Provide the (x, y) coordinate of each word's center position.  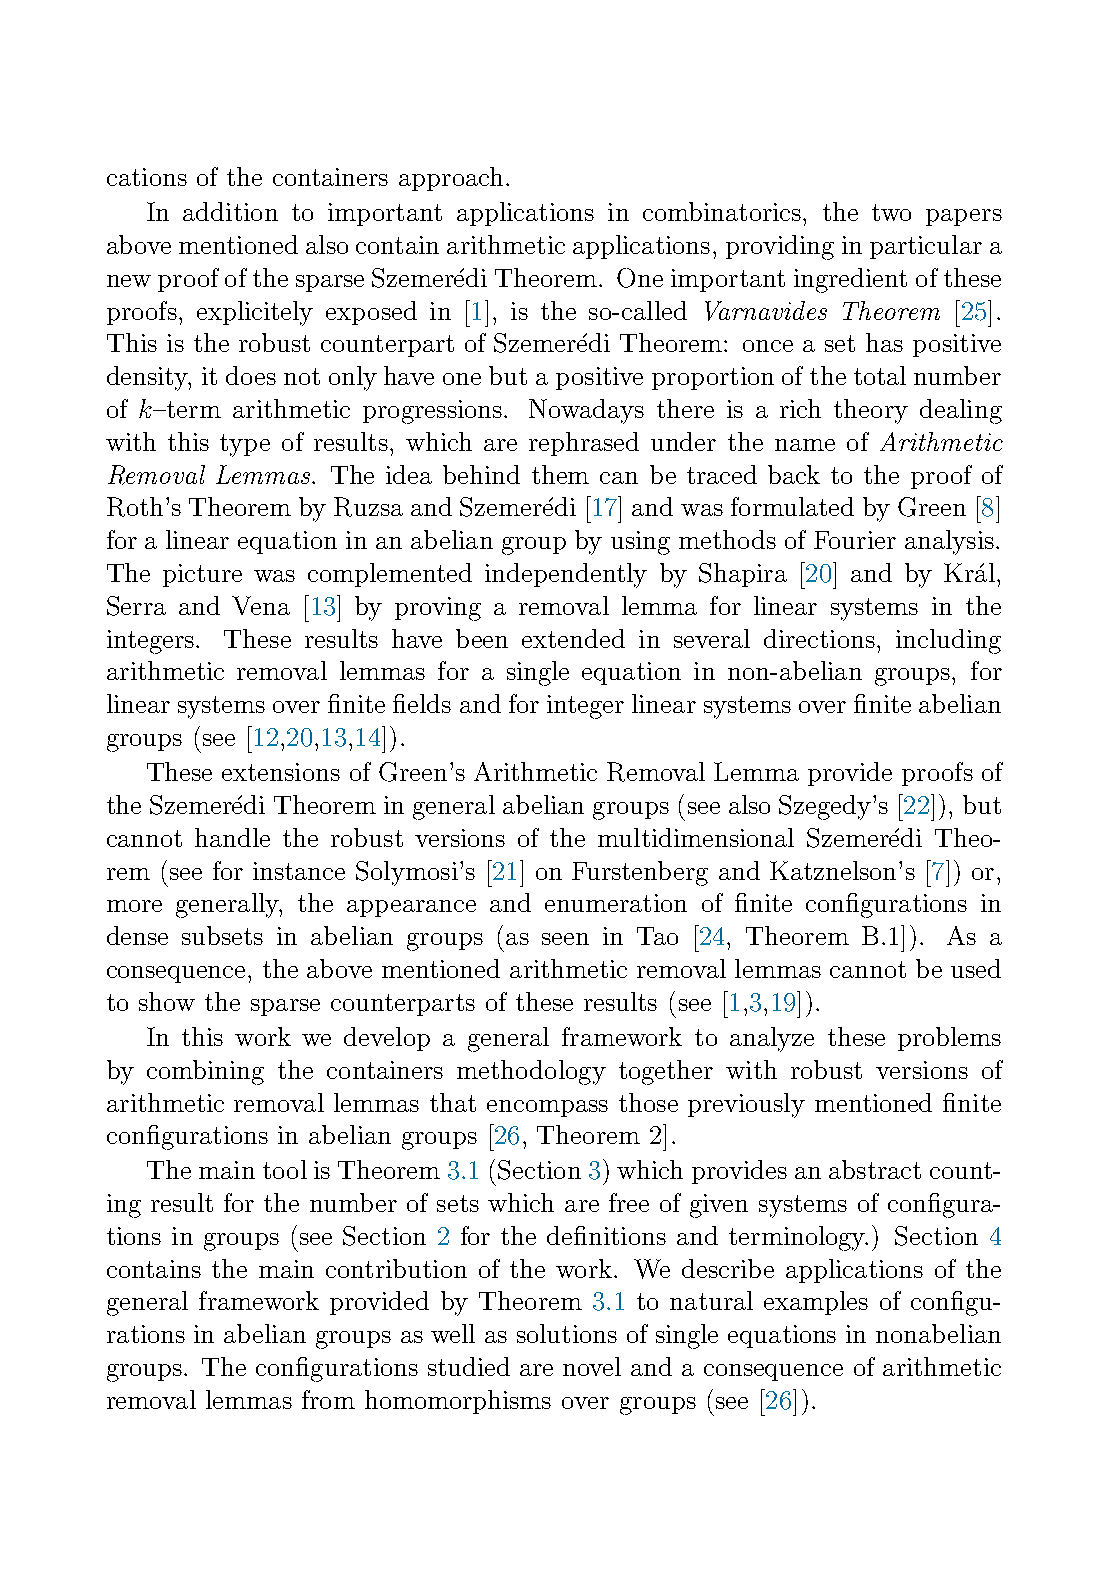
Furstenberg (640, 873)
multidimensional (696, 837)
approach (451, 179)
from (328, 1399)
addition (230, 211)
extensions (281, 772)
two (891, 212)
